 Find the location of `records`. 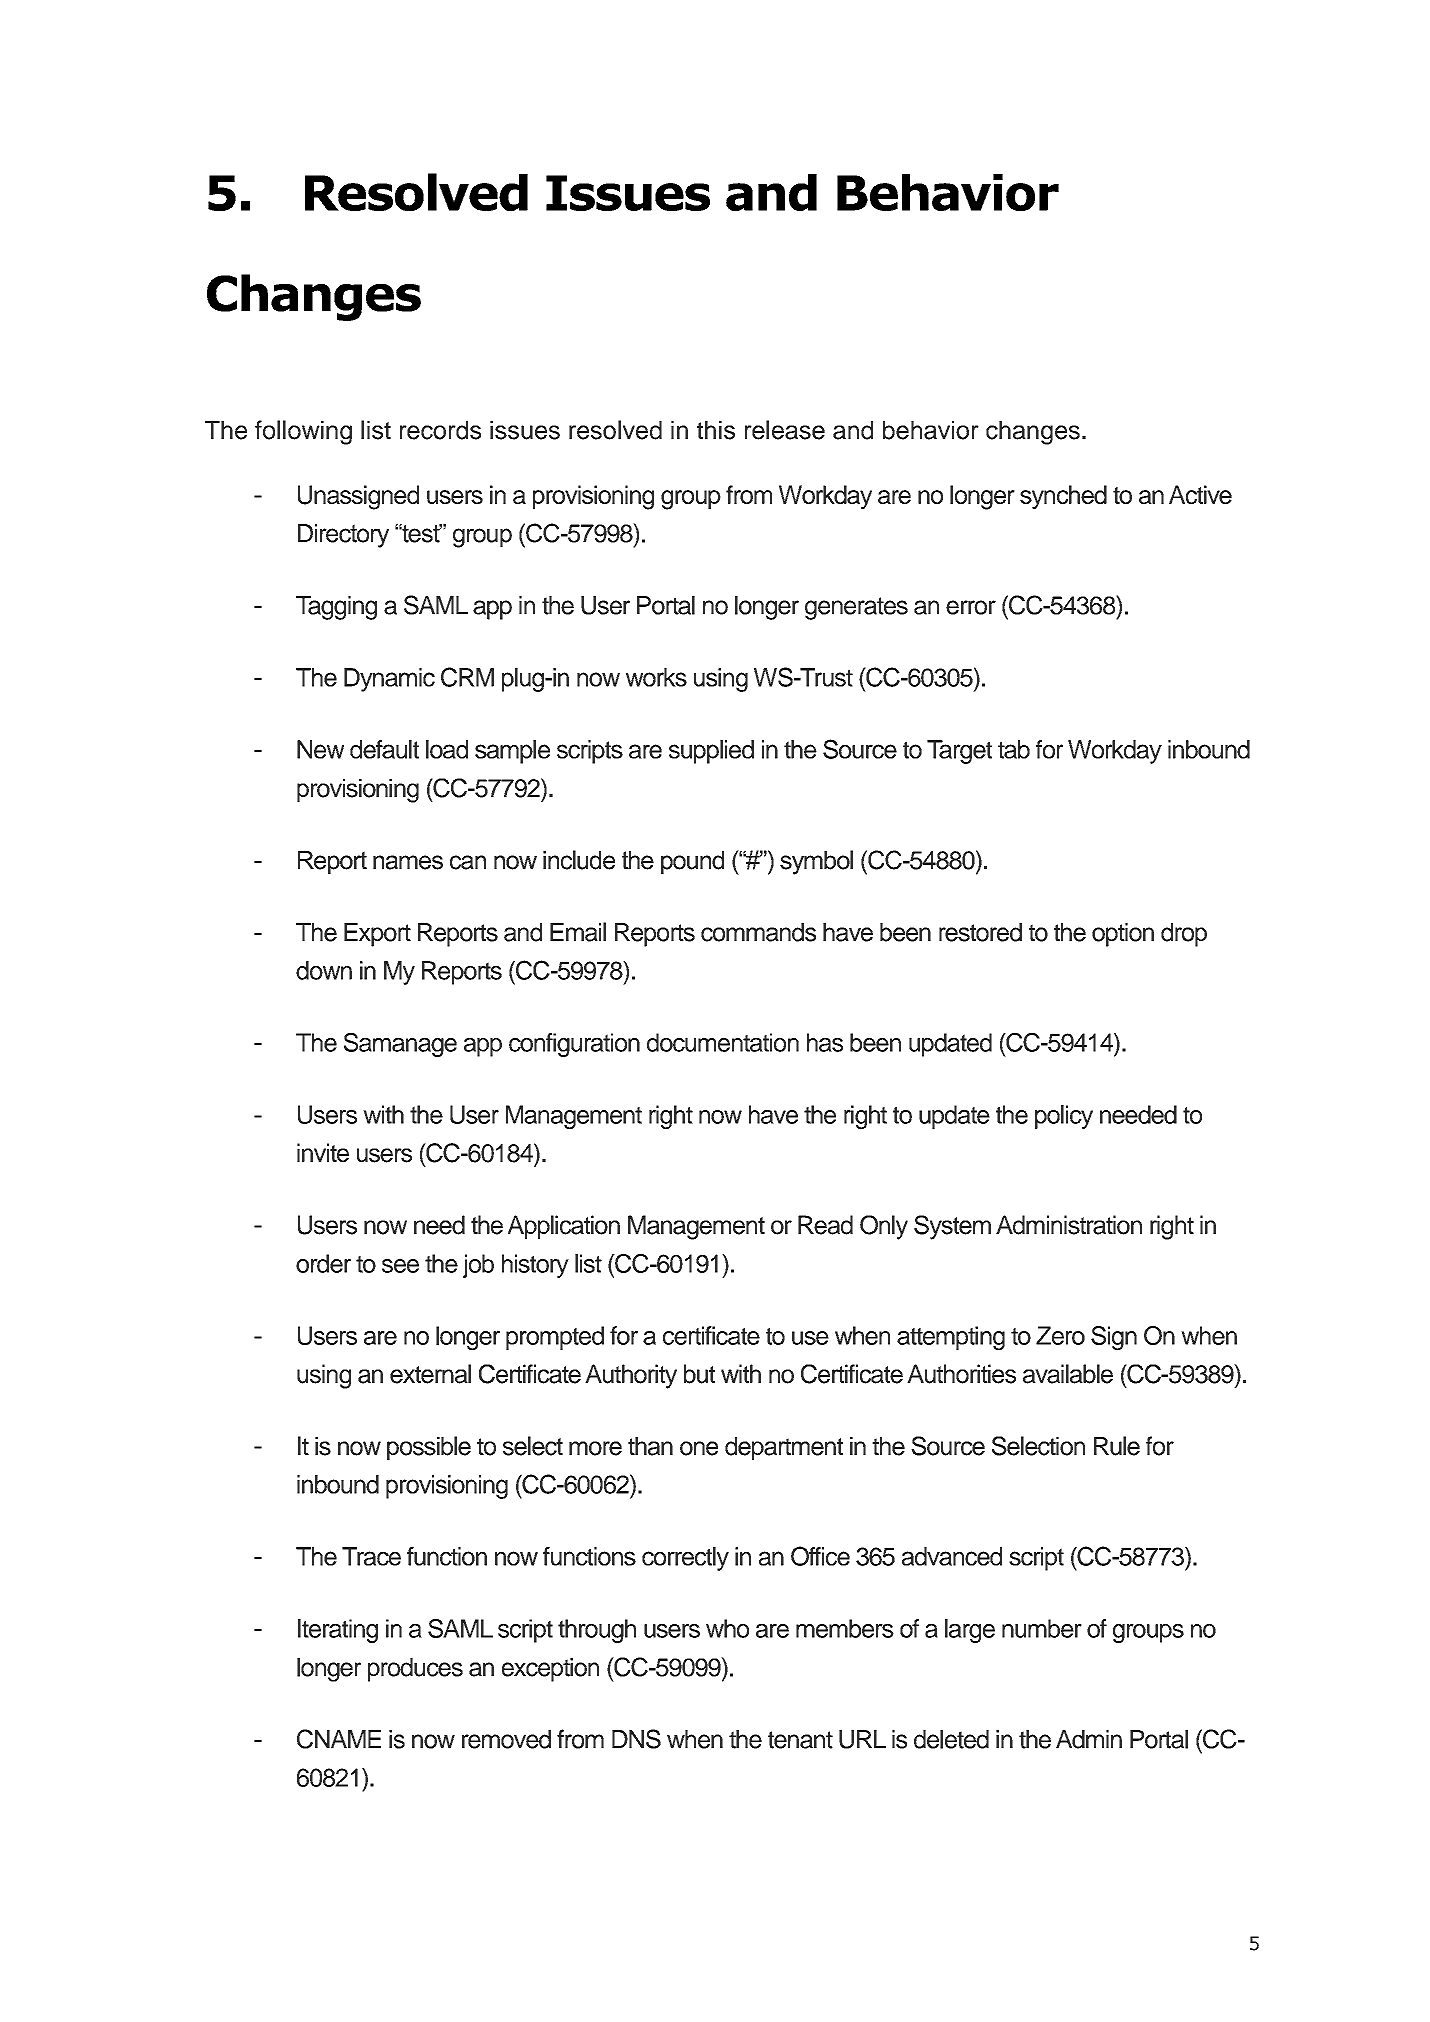

records is located at coordinates (440, 430).
